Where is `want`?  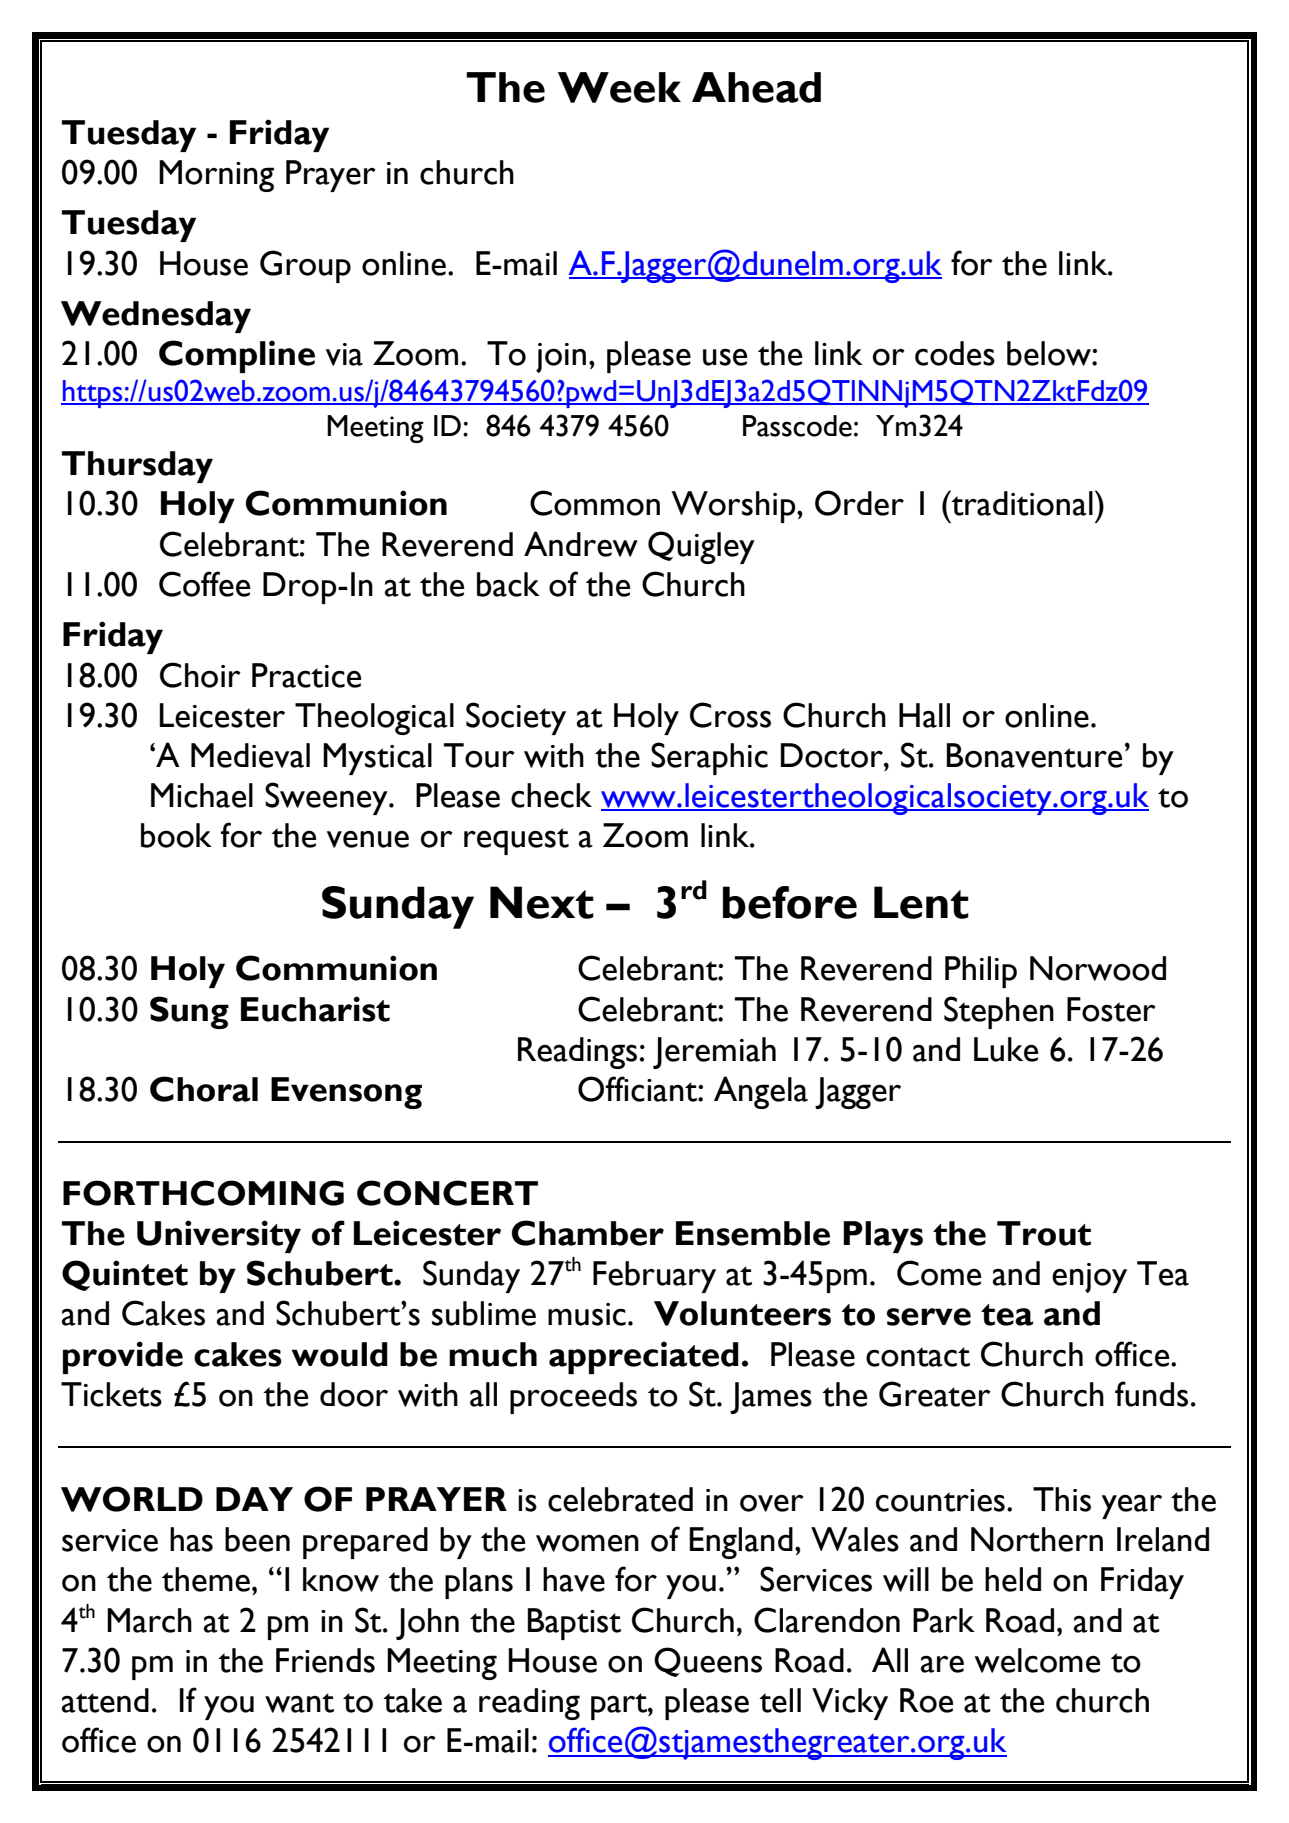 want is located at coordinates (299, 1703).
